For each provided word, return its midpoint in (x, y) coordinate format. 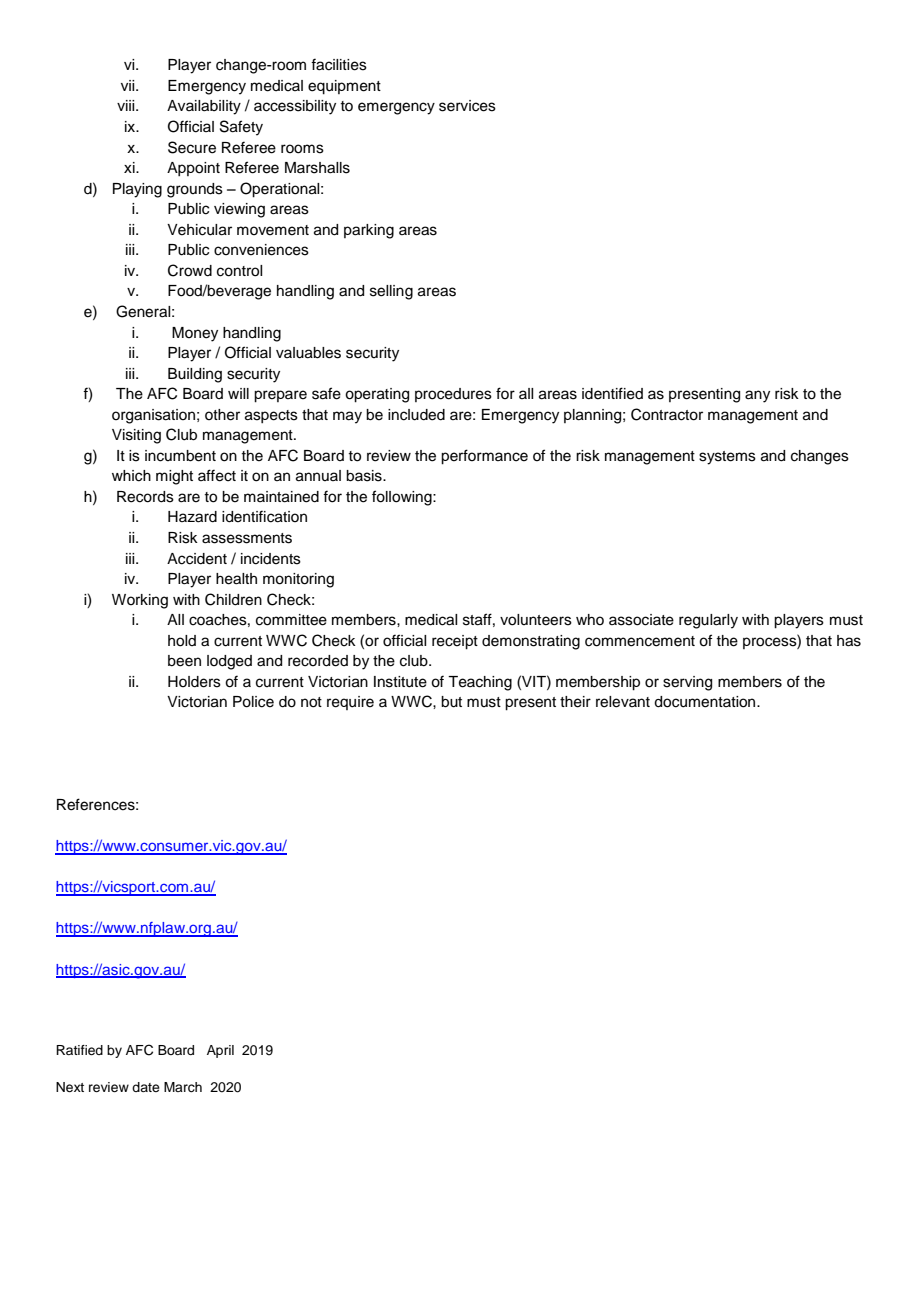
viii (127, 105)
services (467, 106)
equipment (344, 87)
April (220, 1051)
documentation (706, 702)
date (146, 1087)
